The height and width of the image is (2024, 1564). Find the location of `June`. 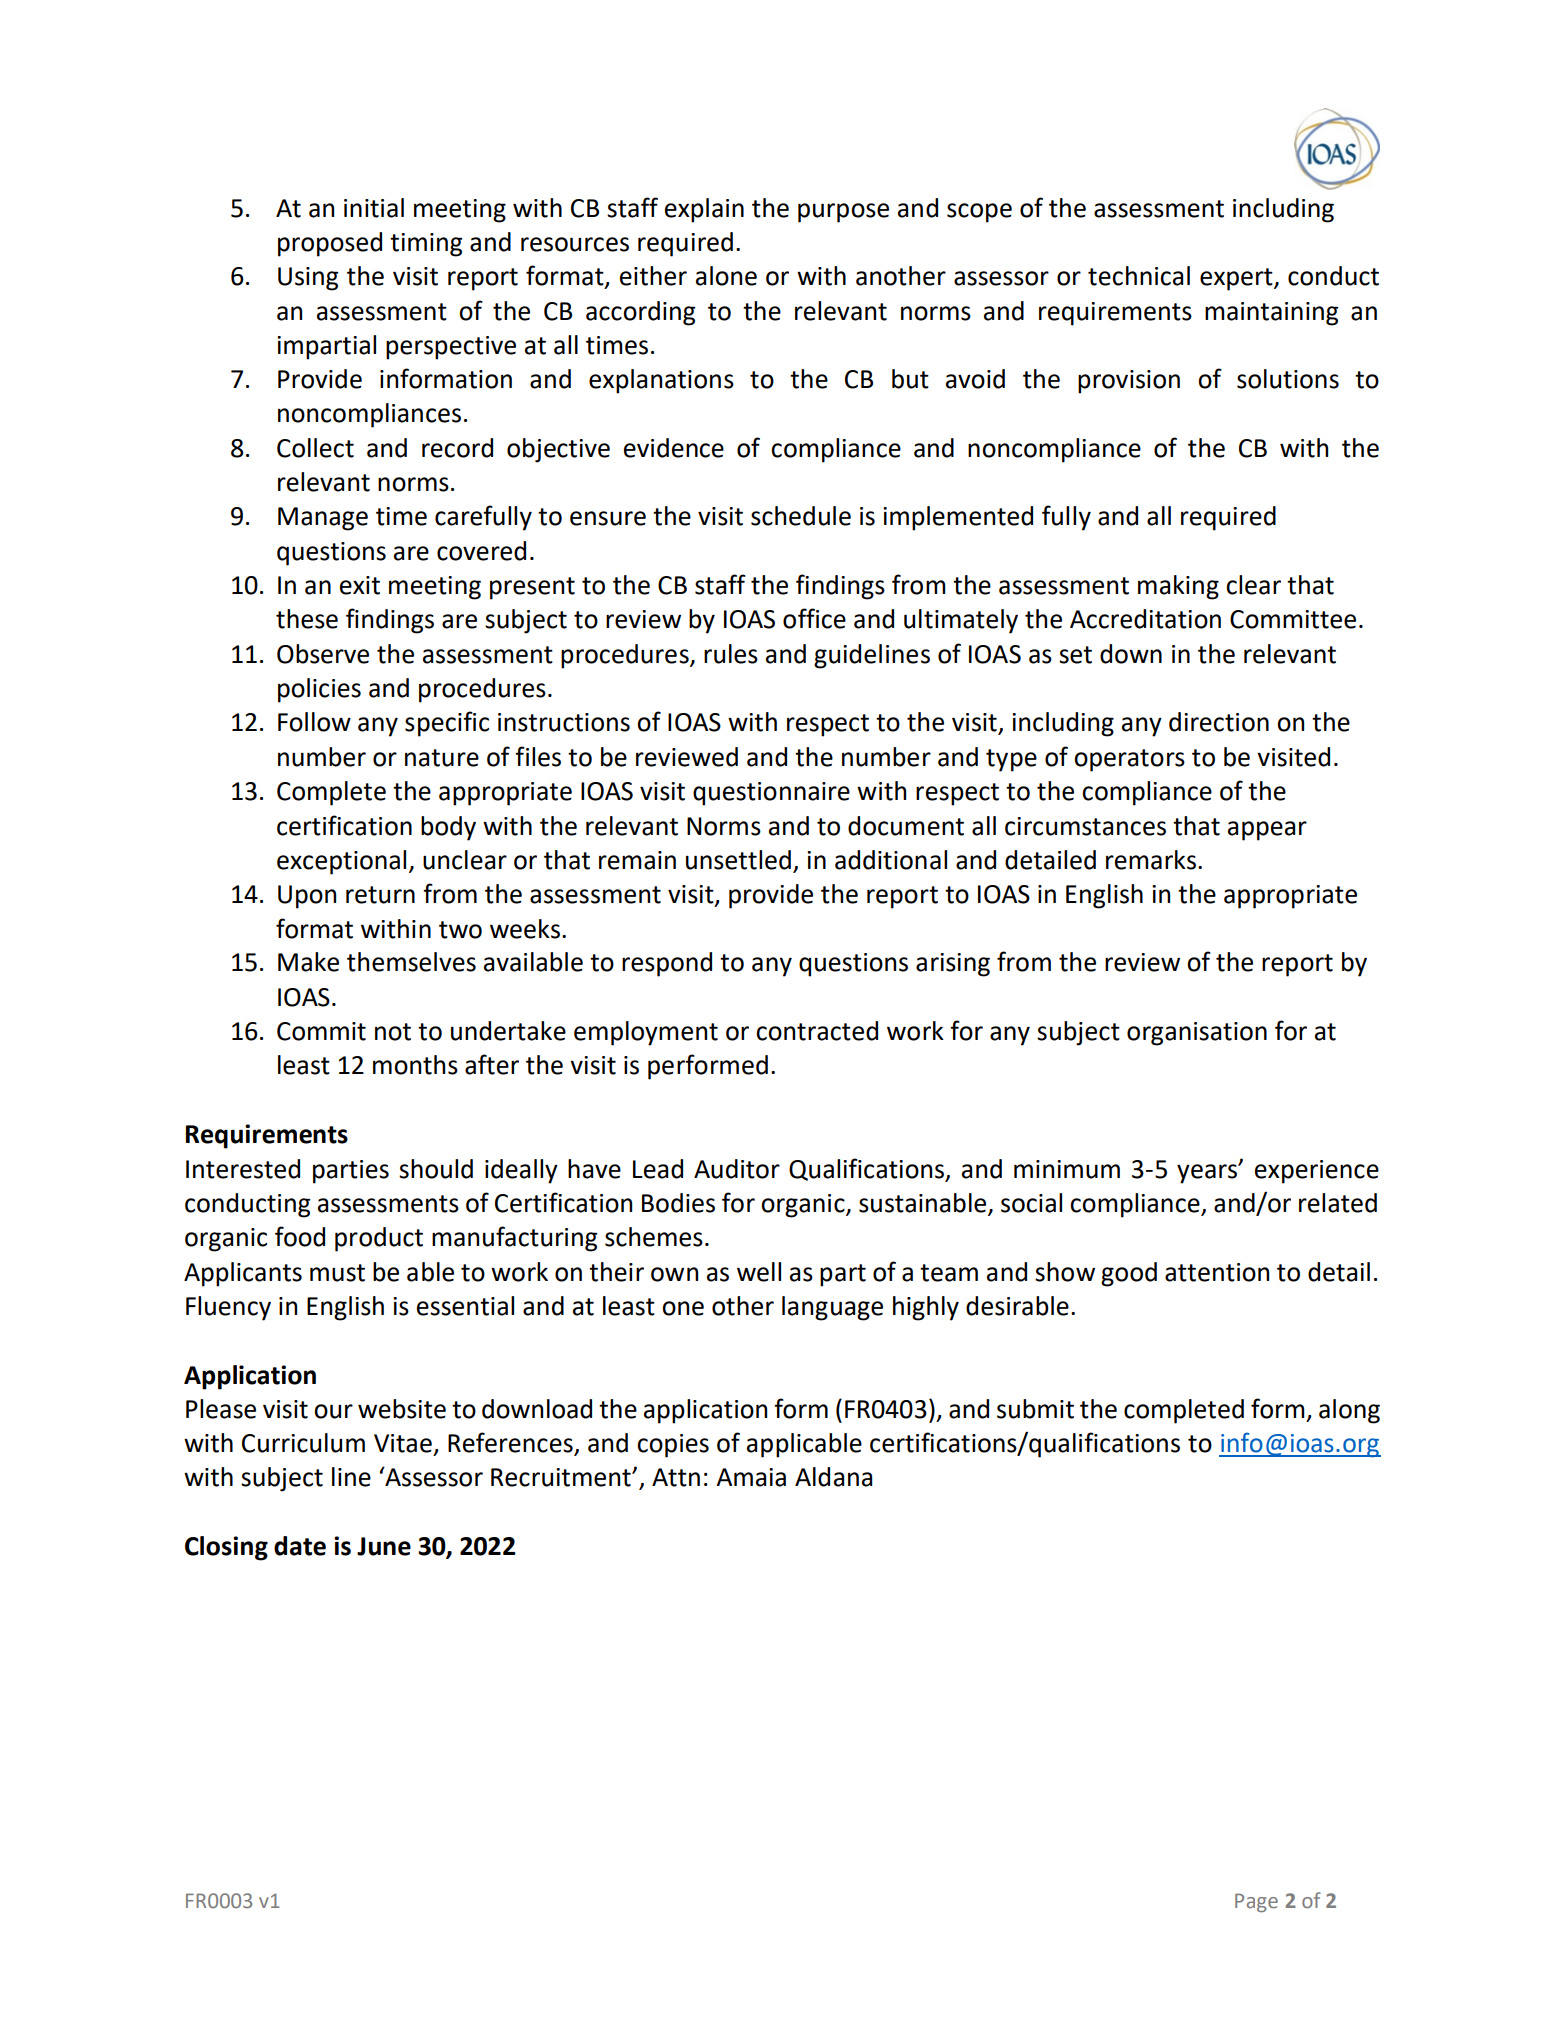

June is located at coordinates (384, 1546).
